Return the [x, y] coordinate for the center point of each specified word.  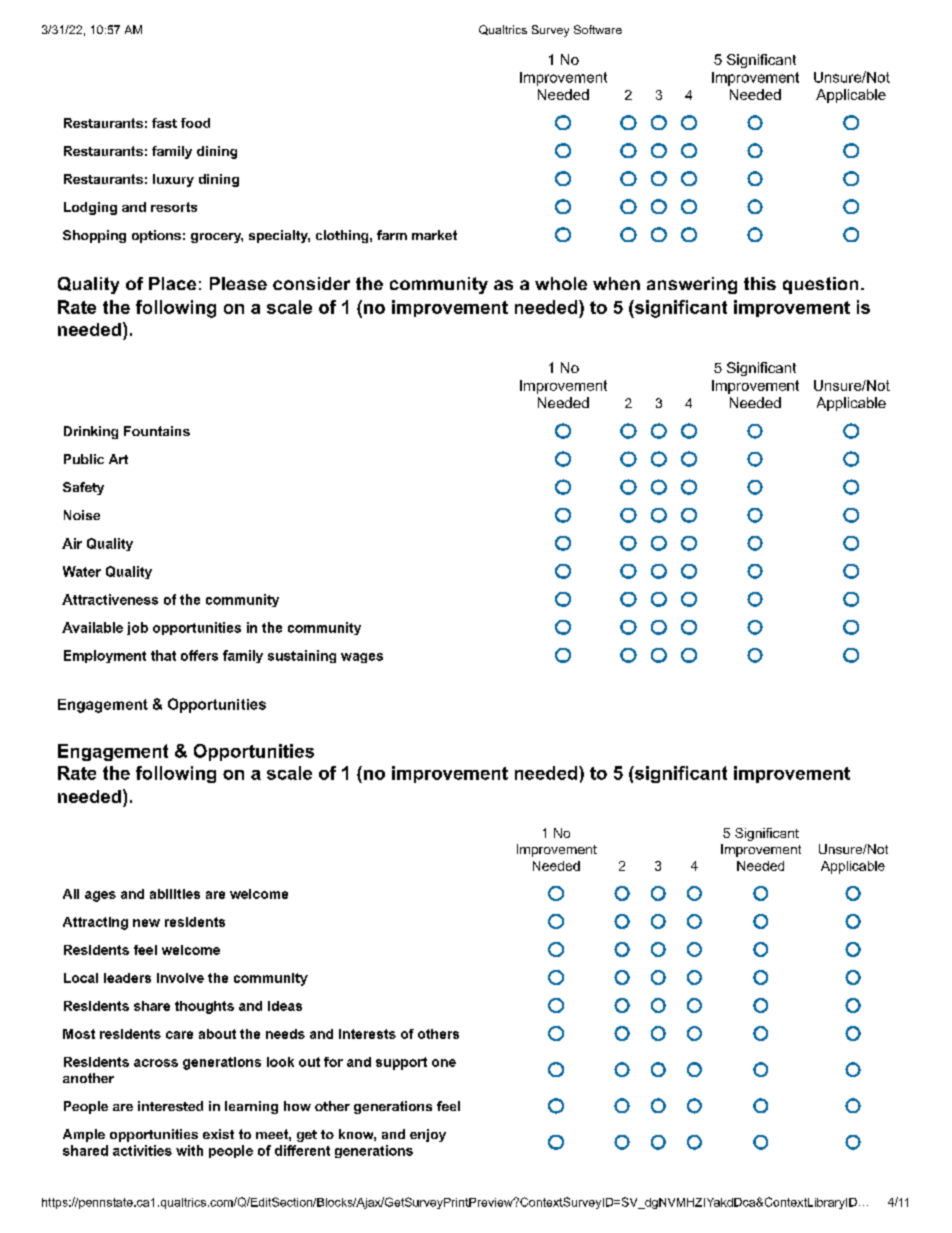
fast [164, 123]
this [760, 283]
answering [692, 285]
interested [170, 1106]
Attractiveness [110, 599]
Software [598, 29]
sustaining [302, 656]
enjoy [428, 1135]
